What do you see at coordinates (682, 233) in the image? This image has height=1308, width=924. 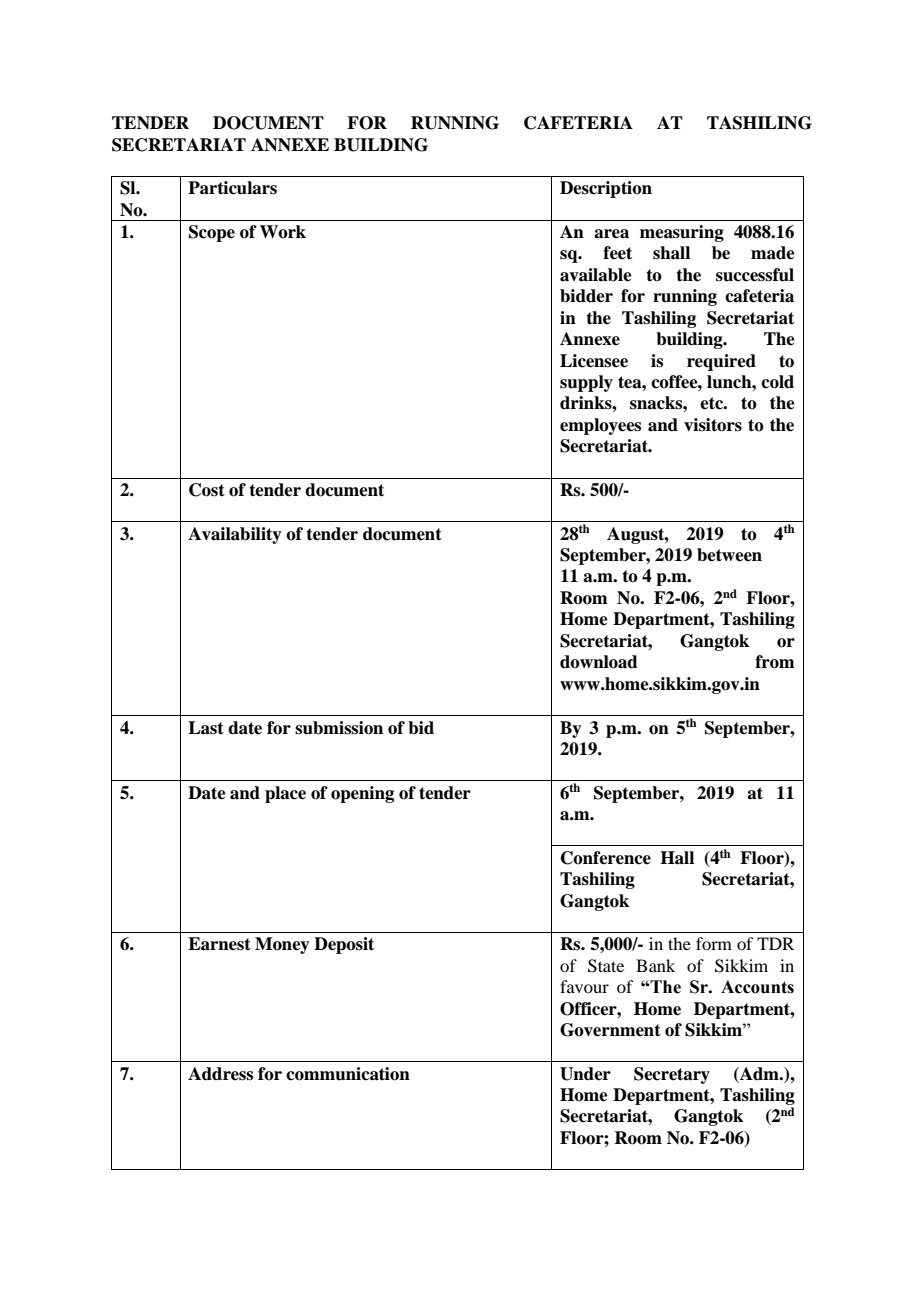 I see `measuring` at bounding box center [682, 233].
